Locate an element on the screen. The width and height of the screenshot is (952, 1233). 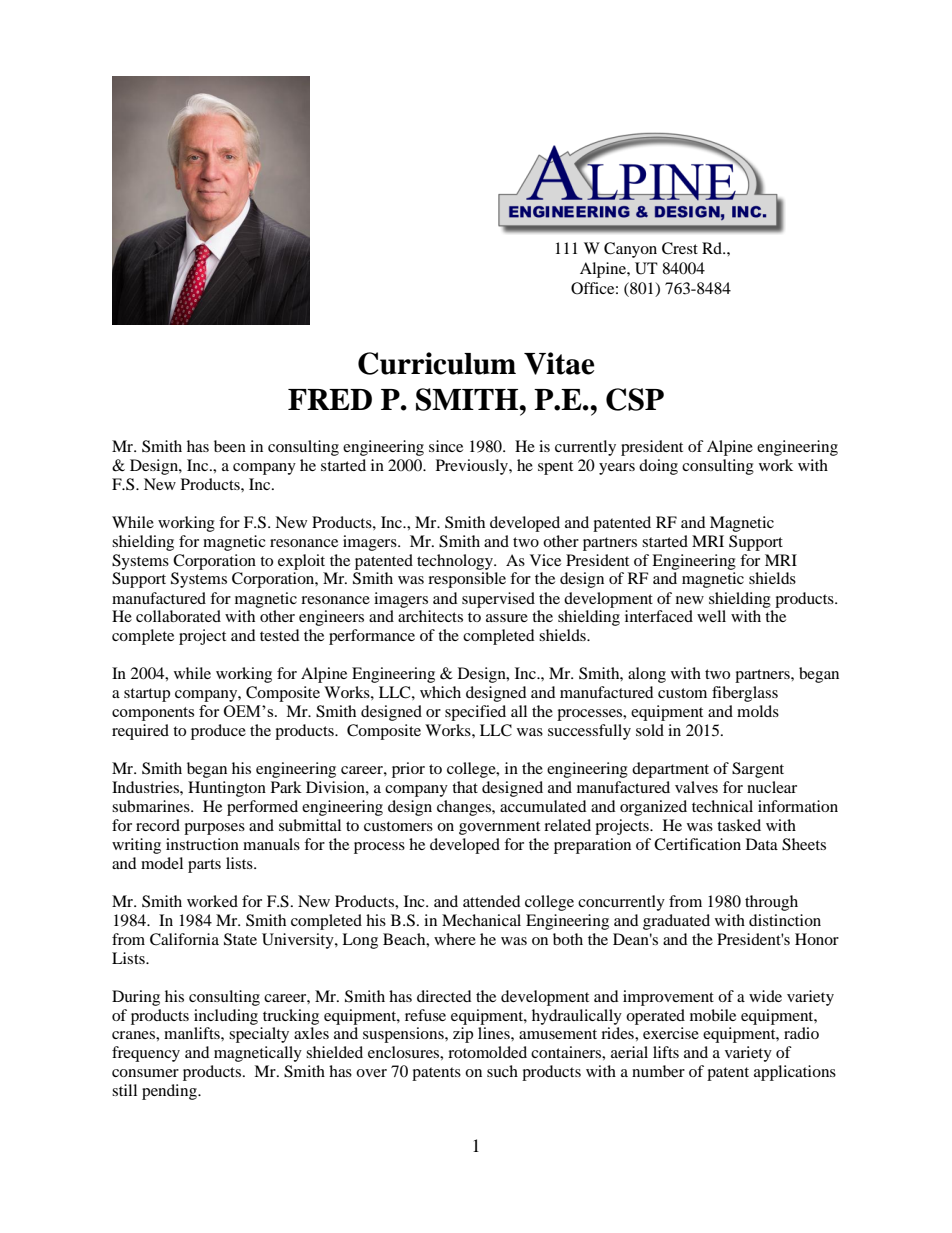
Crest is located at coordinates (680, 248).
